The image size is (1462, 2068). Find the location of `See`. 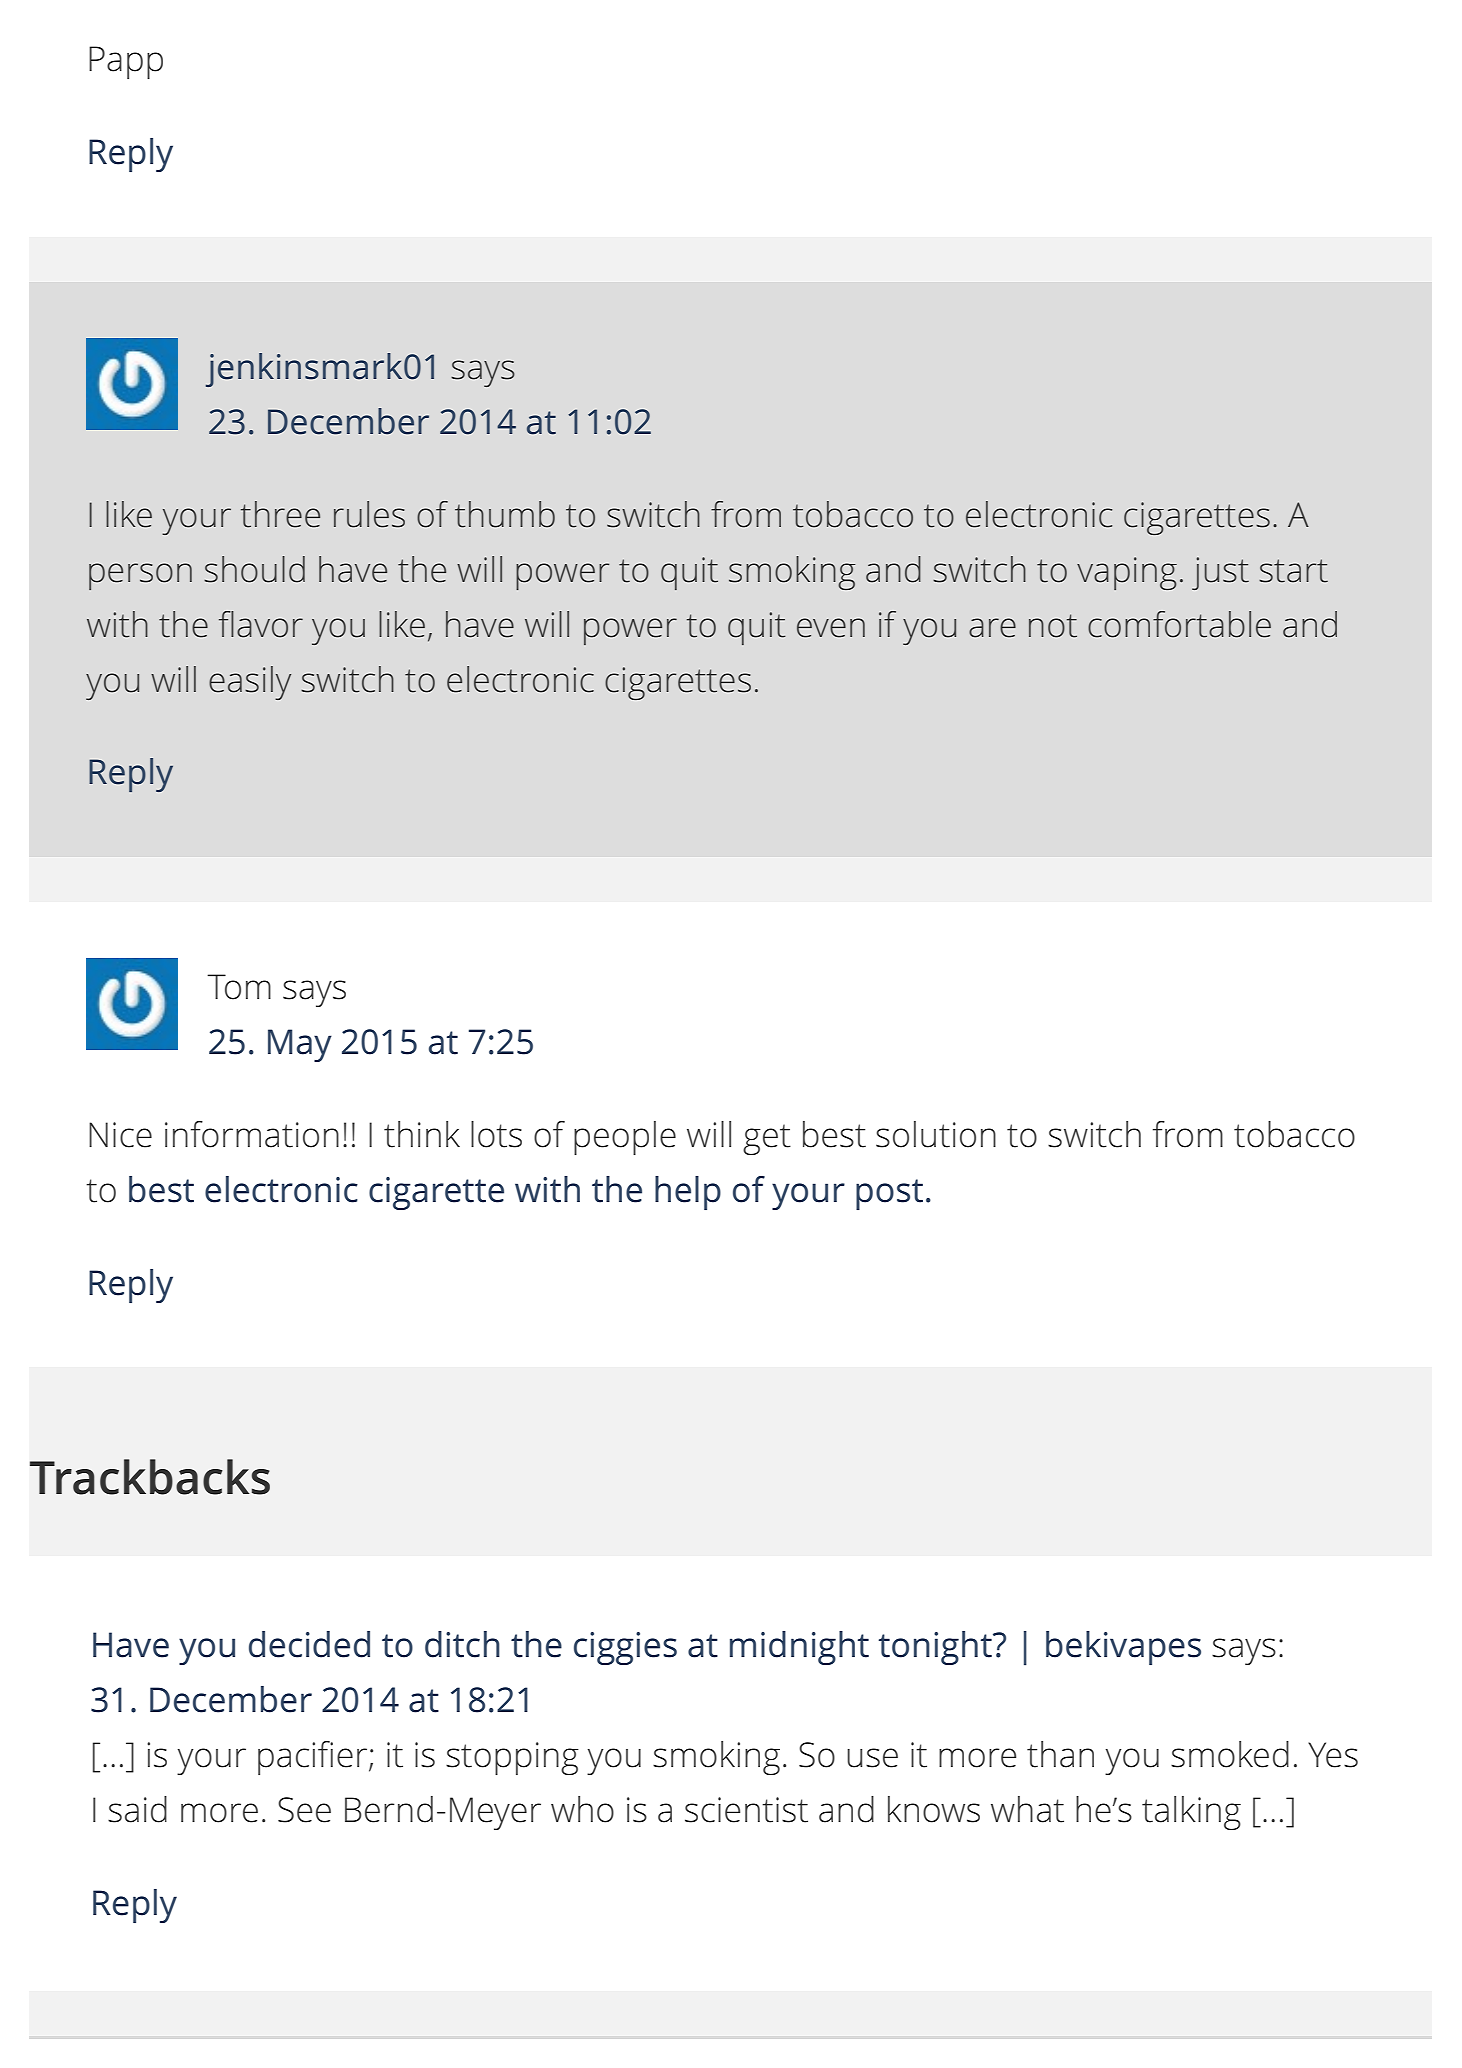

See is located at coordinates (304, 1810).
